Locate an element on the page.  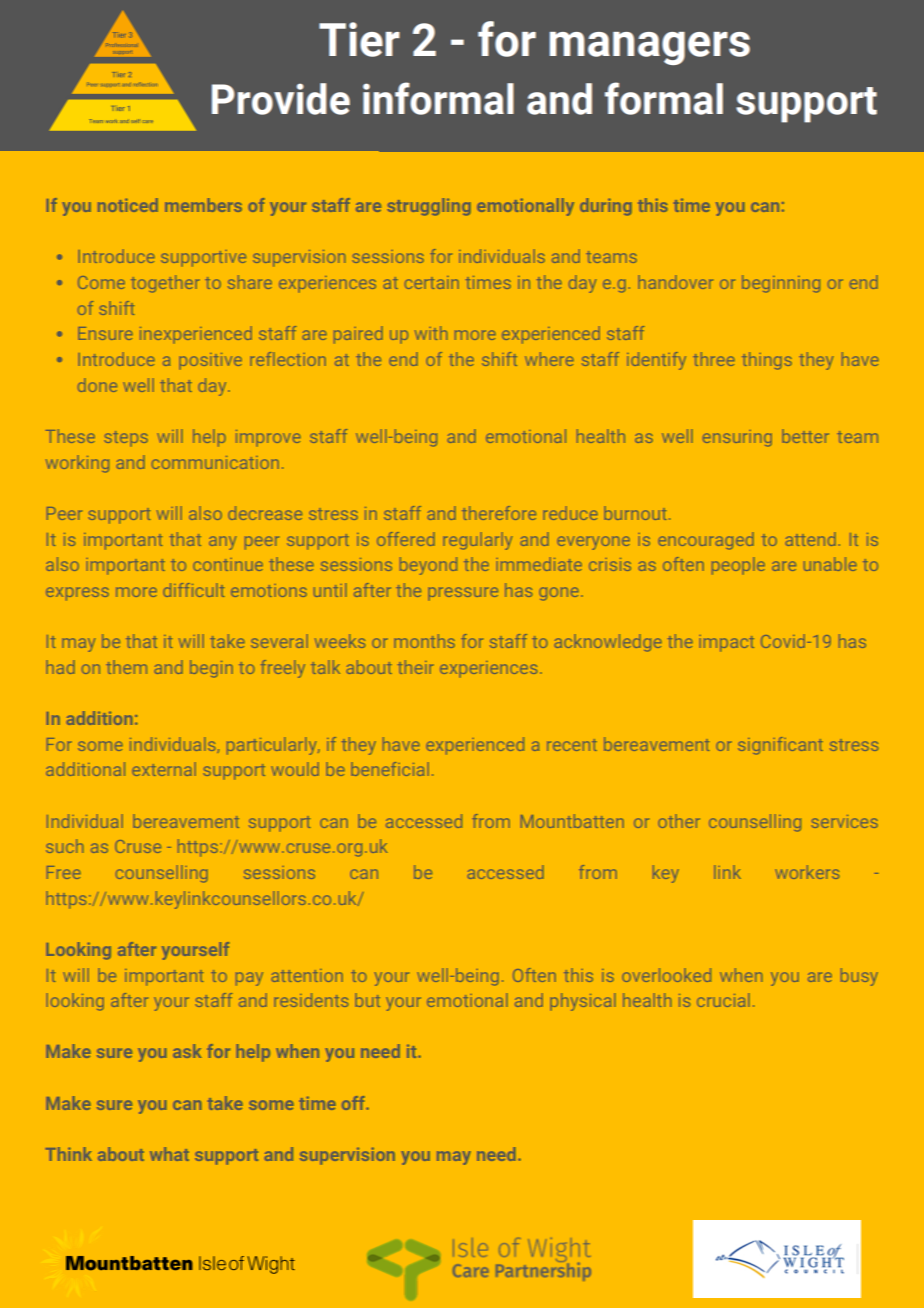
with is located at coordinates (431, 333).
